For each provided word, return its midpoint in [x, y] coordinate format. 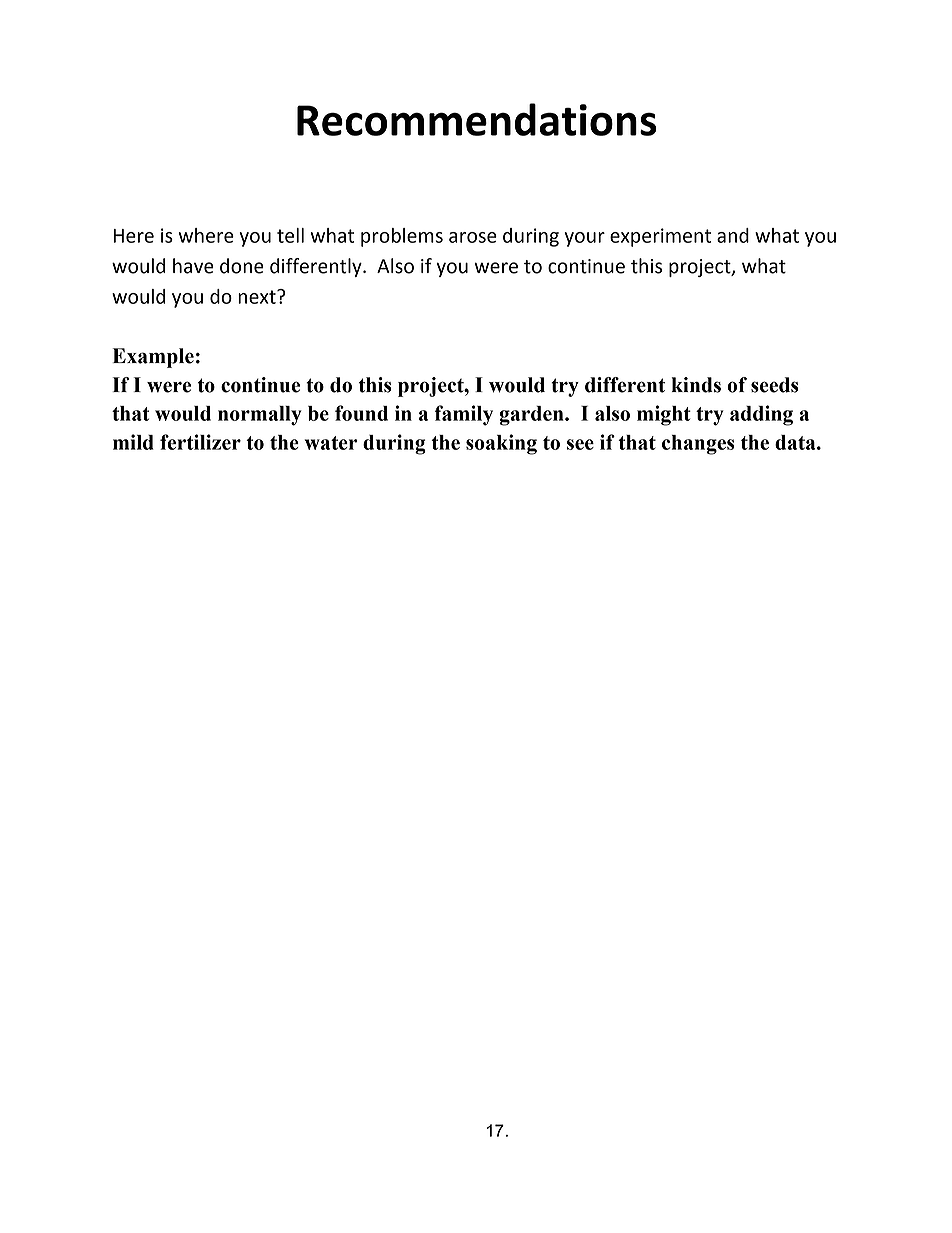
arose [473, 237]
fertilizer [200, 442]
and [733, 235]
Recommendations [477, 119]
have [193, 266]
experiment [660, 237]
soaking [501, 444]
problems [402, 237]
